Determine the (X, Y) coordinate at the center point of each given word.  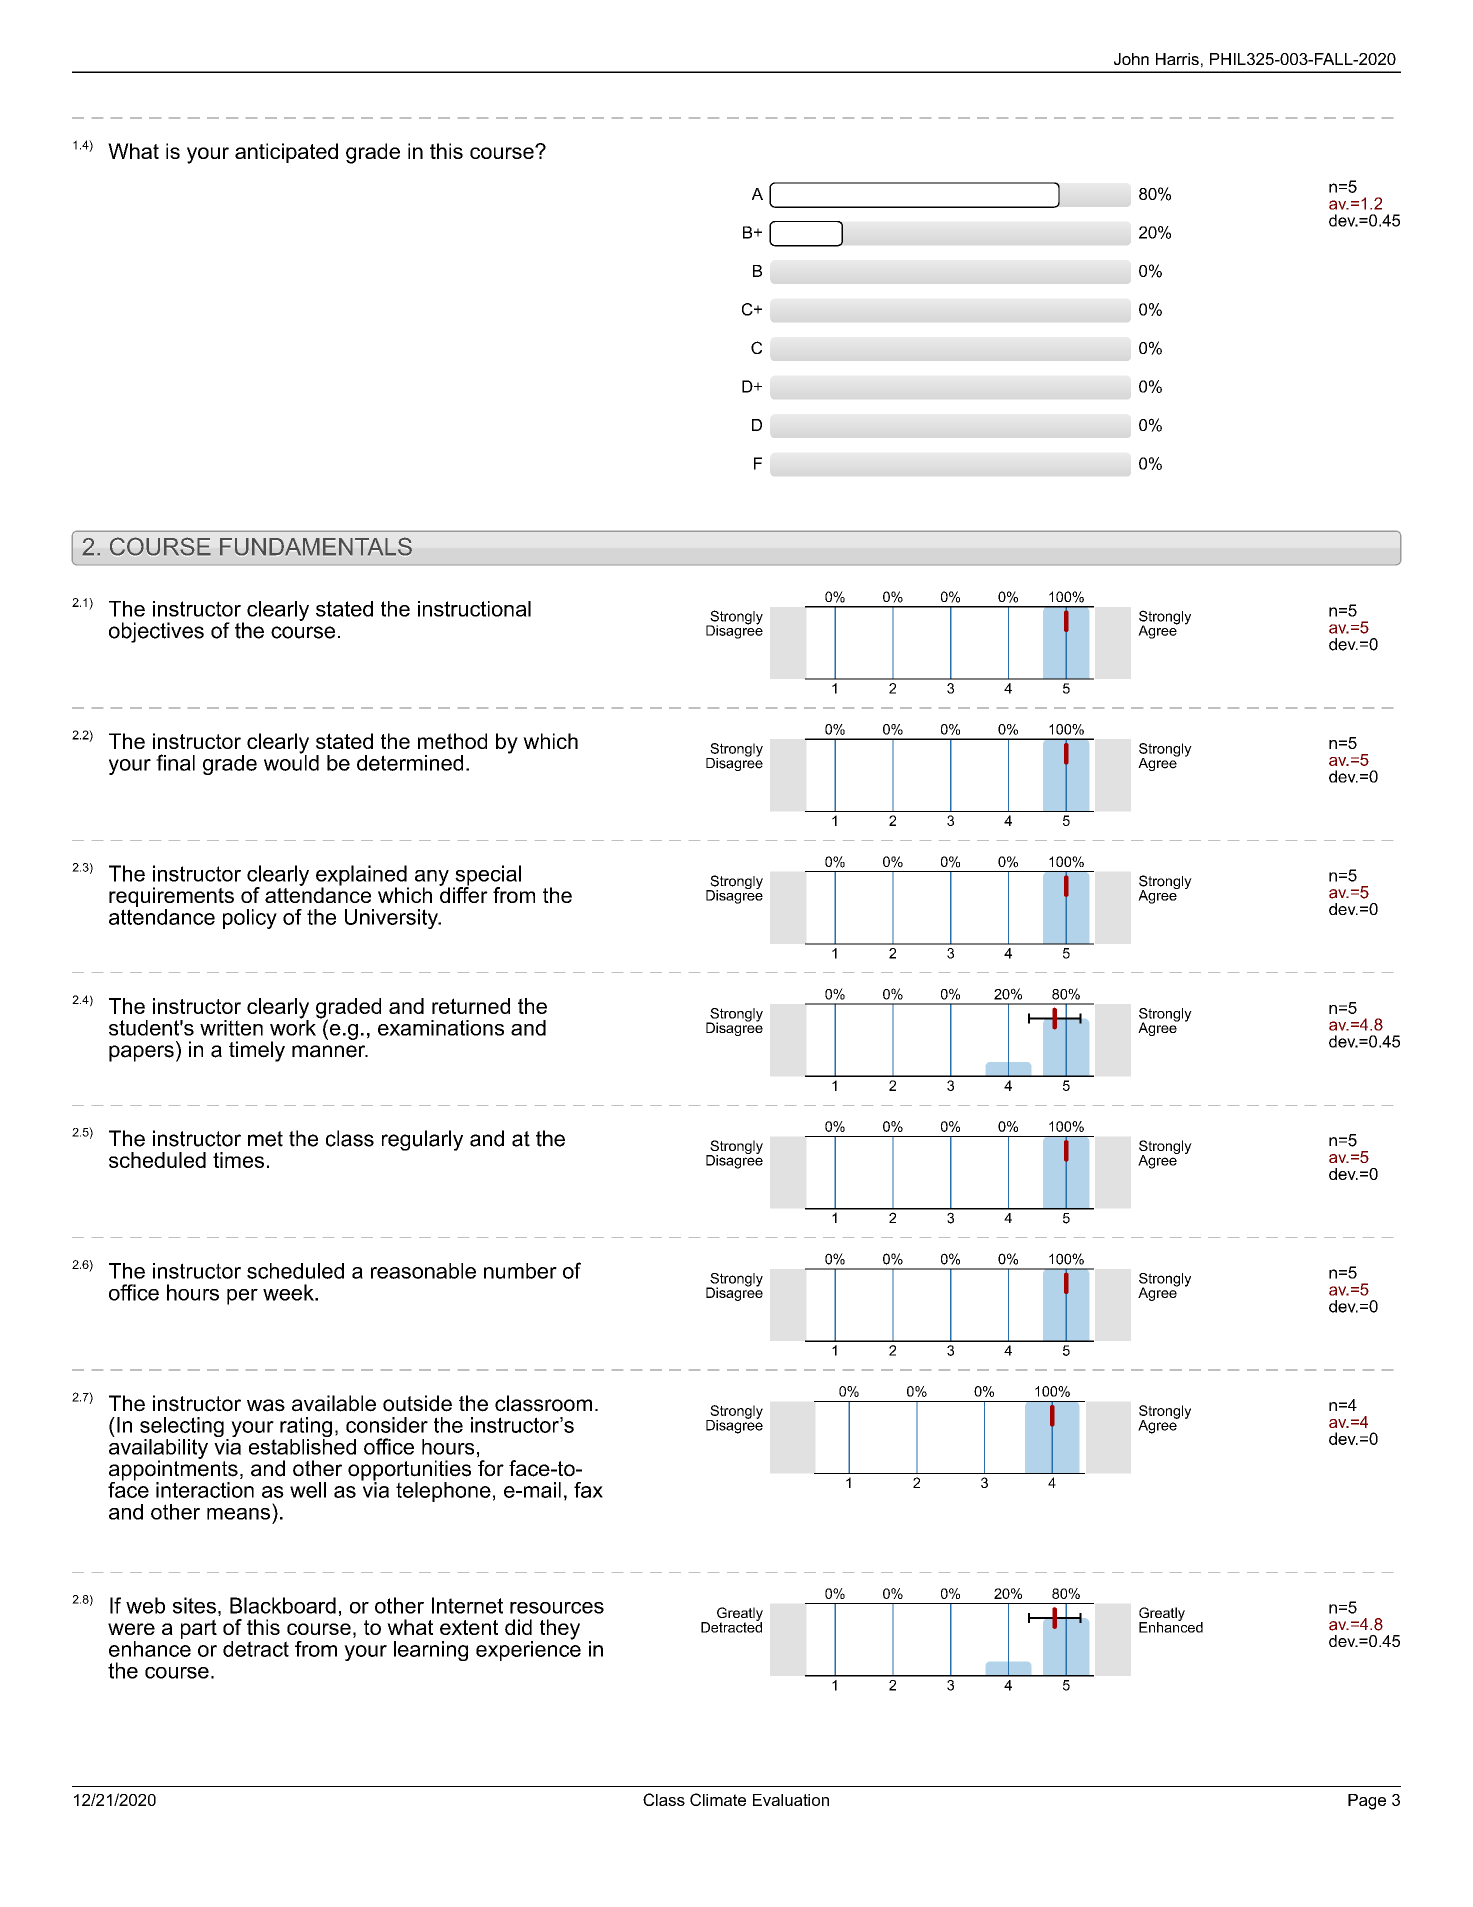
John (1131, 59)
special (487, 876)
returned (471, 1006)
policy (250, 919)
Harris (1177, 59)
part (199, 1629)
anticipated (286, 153)
